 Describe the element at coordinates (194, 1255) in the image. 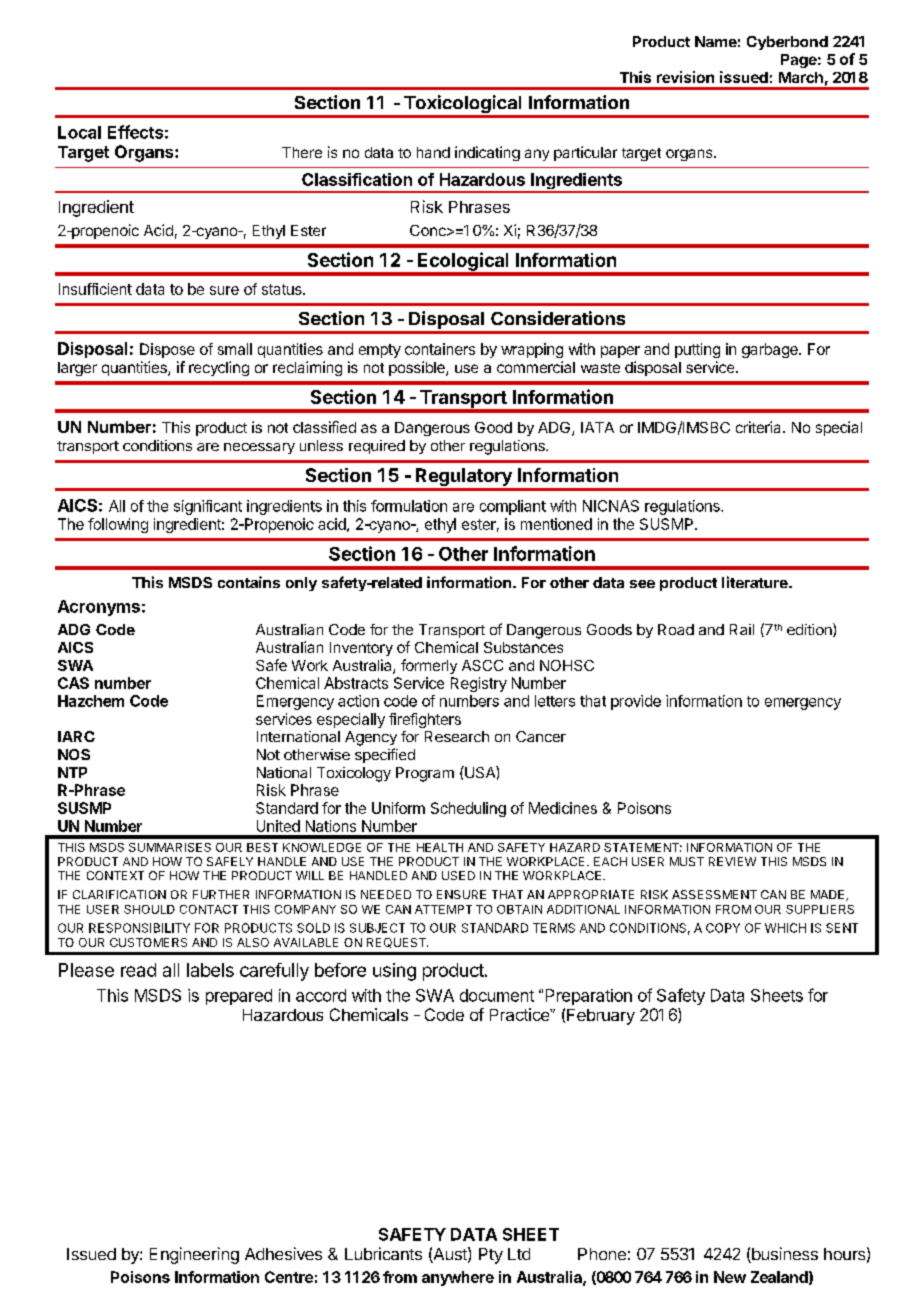

I see `Engineering` at that location.
